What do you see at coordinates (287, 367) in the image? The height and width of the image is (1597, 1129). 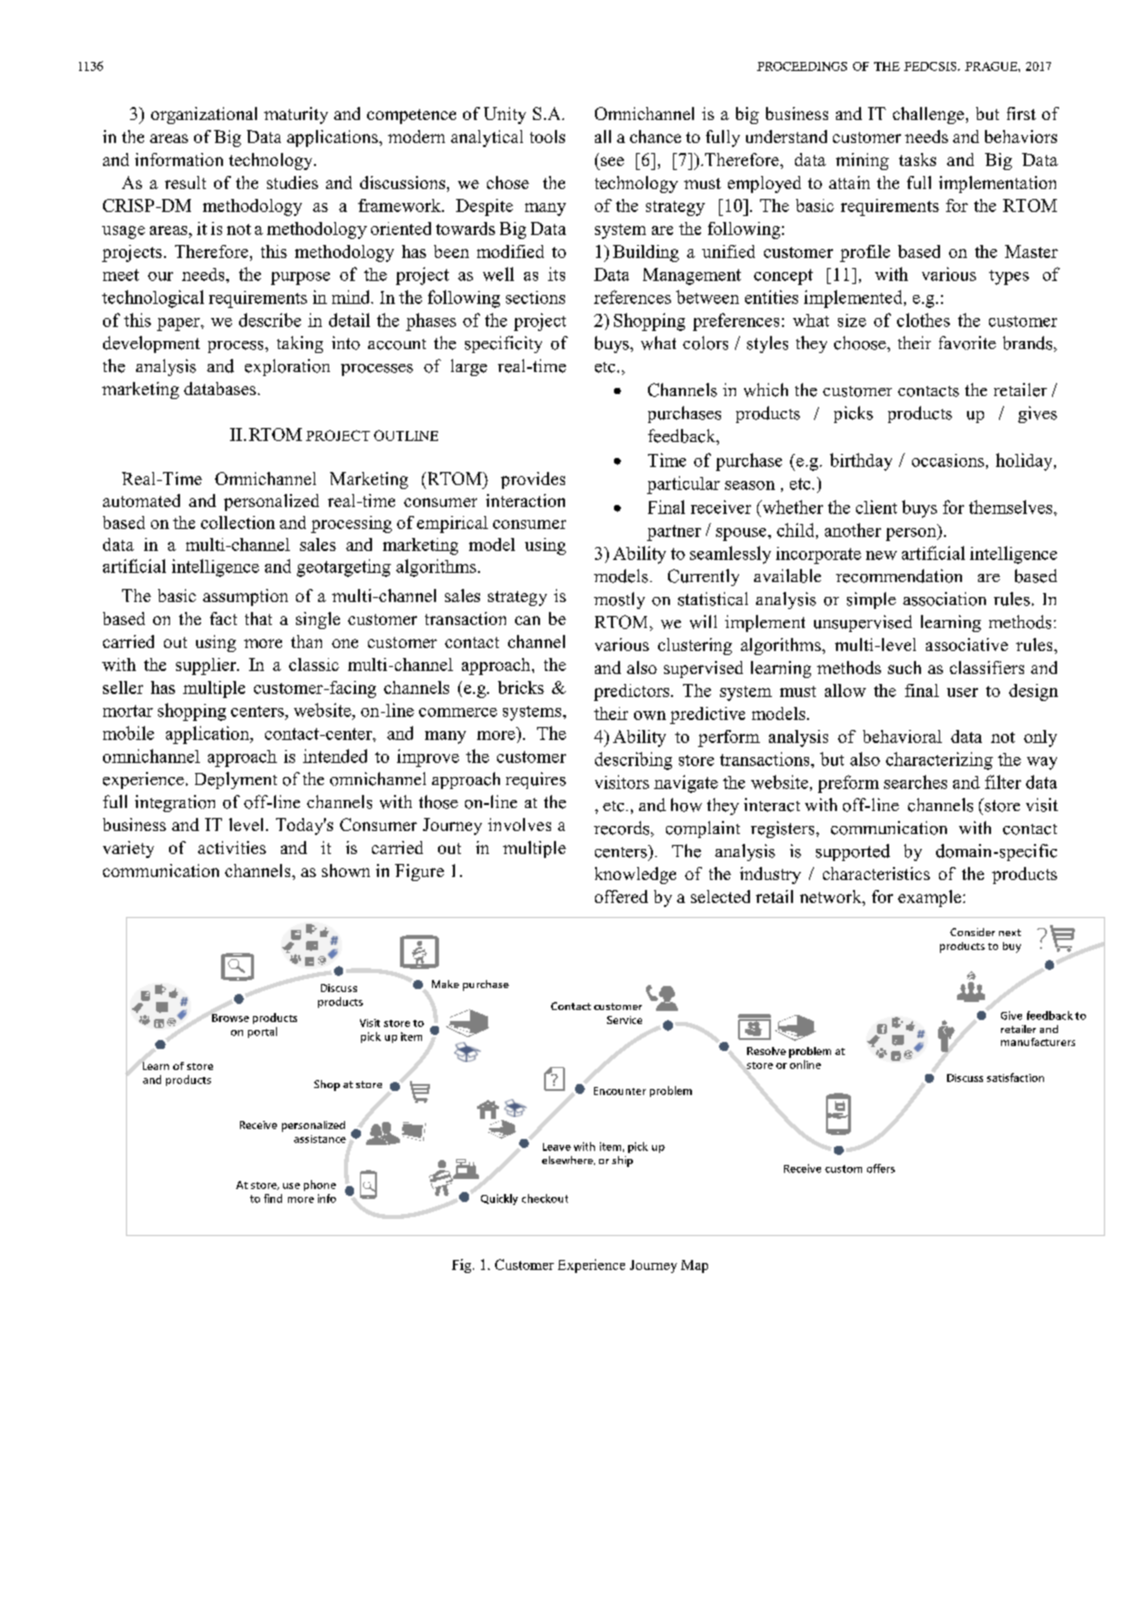 I see `exploration` at bounding box center [287, 367].
